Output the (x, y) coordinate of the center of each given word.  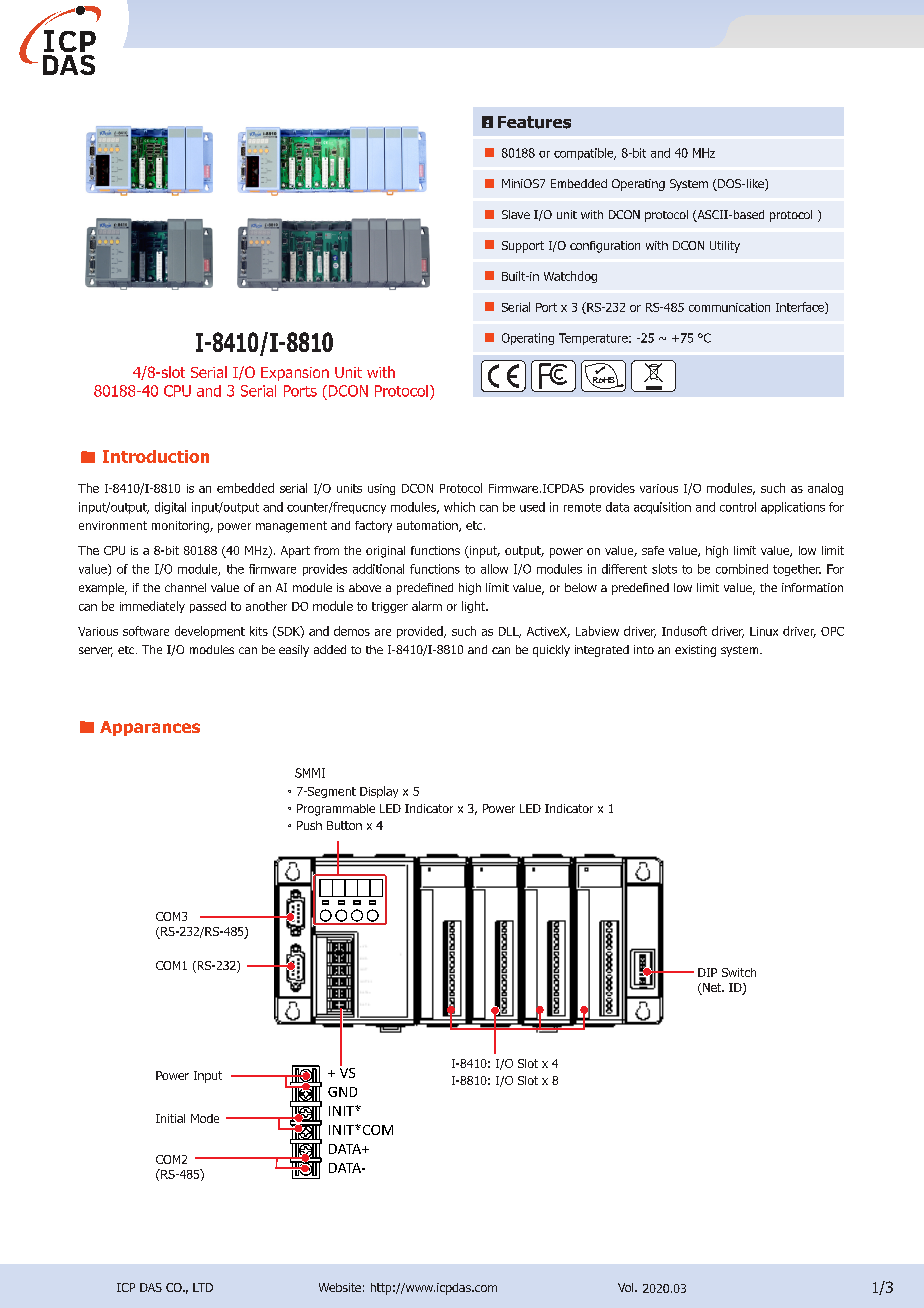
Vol (627, 1287)
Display (379, 792)
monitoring (181, 527)
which (459, 507)
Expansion (295, 374)
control (738, 507)
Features (534, 122)
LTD (203, 1287)
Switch (739, 972)
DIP (707, 972)
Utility (725, 247)
